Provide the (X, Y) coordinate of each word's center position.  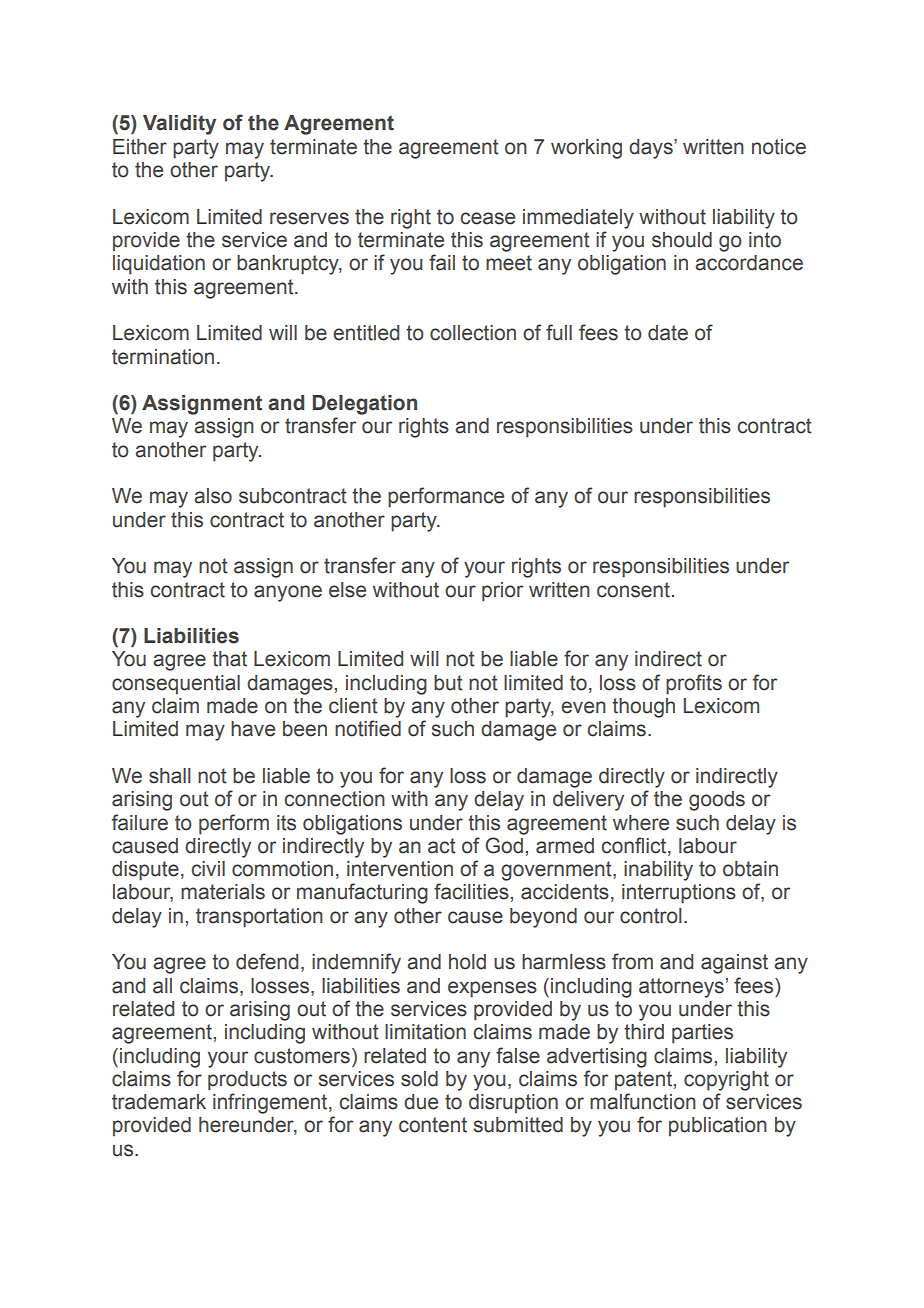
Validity (179, 125)
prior (502, 592)
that (229, 659)
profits (694, 684)
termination (163, 357)
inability (658, 871)
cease (487, 218)
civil (208, 869)
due (421, 1102)
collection (473, 333)
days (652, 149)
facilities (471, 891)
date (668, 333)
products (247, 1081)
